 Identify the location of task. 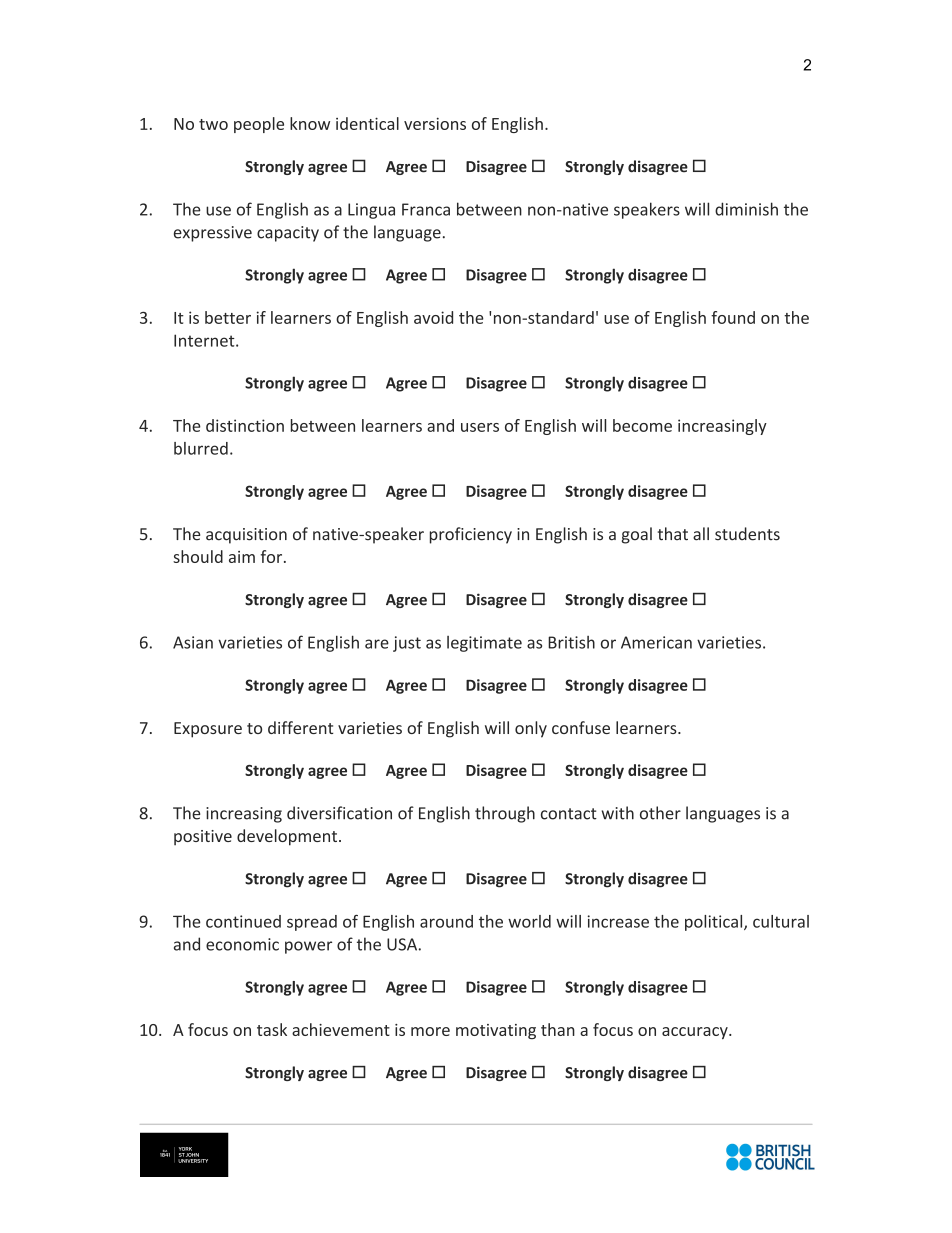
(272, 1029).
